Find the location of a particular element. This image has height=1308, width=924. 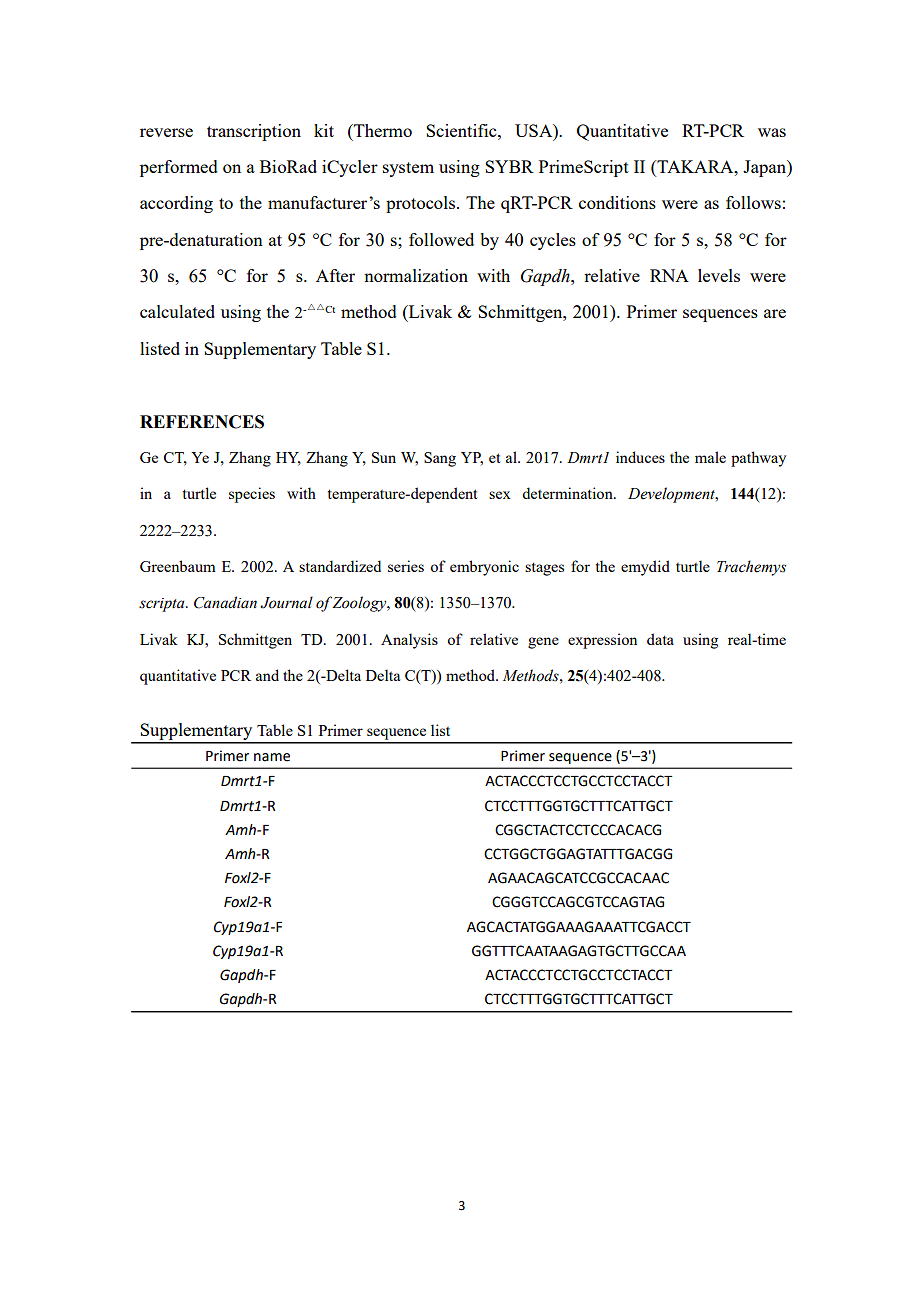

levels is located at coordinates (719, 275).
